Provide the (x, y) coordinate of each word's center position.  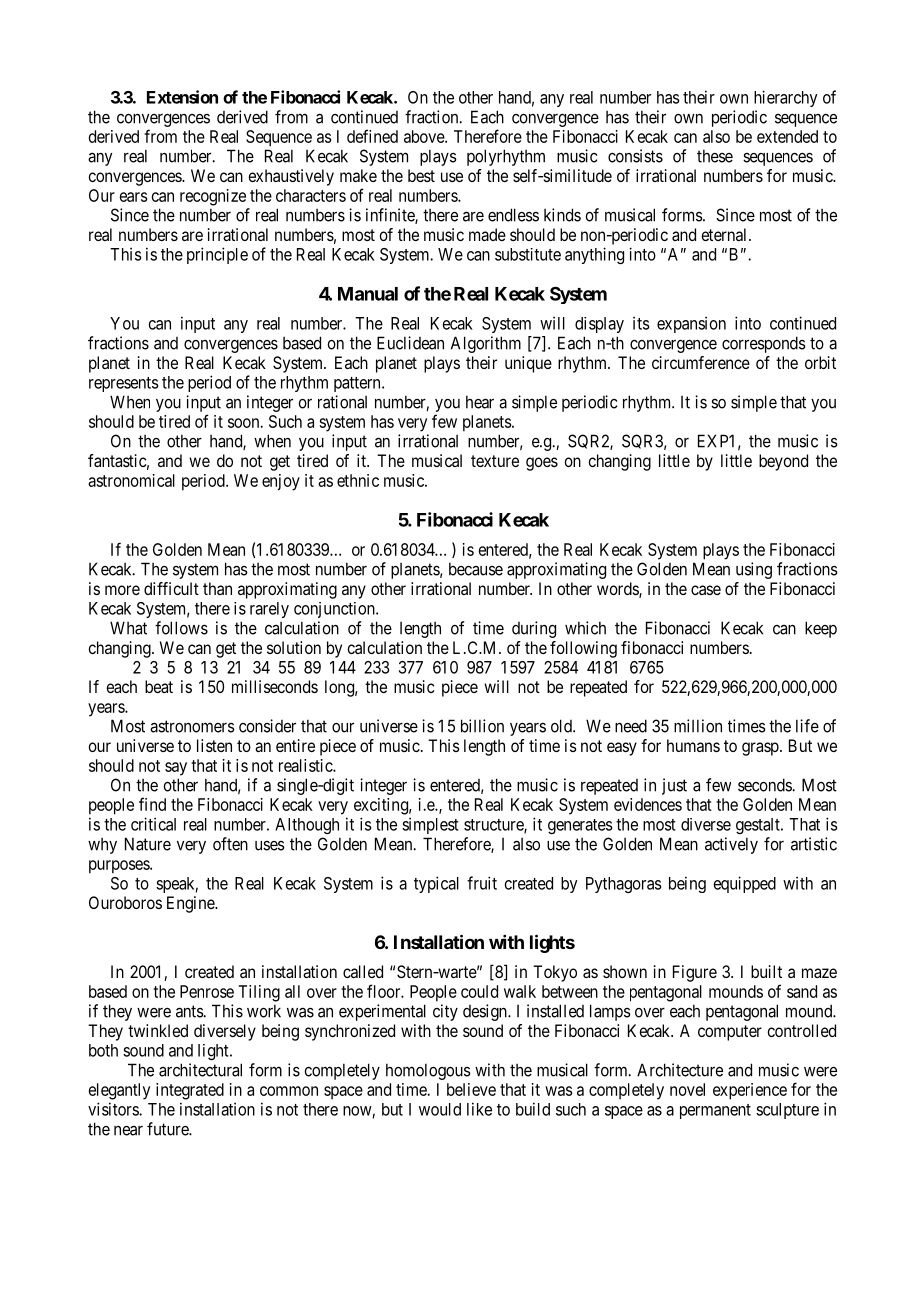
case (706, 590)
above (425, 136)
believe (471, 1089)
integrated (190, 1091)
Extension (182, 97)
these (715, 156)
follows (181, 628)
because (476, 569)
